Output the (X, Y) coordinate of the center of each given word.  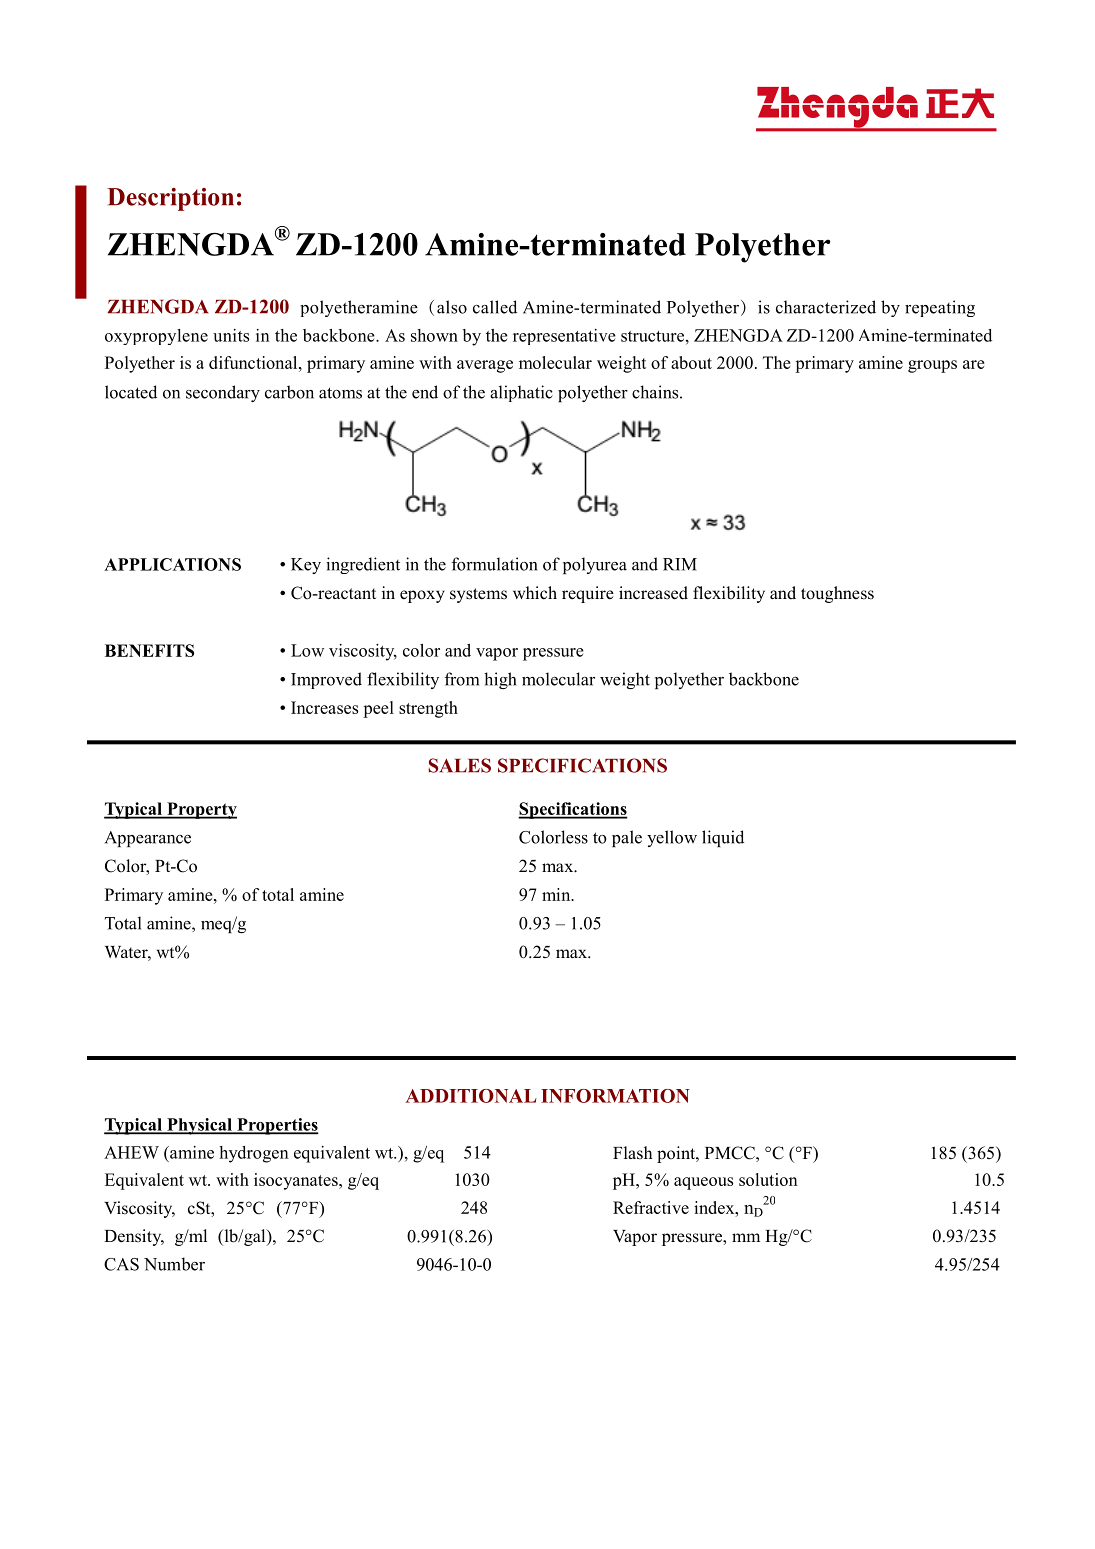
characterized (826, 307)
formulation (494, 564)
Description (170, 199)
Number (174, 1264)
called (495, 307)
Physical (199, 1126)
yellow (672, 838)
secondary (223, 393)
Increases (324, 707)
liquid (723, 838)
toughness (837, 594)
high (500, 680)
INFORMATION (615, 1096)
